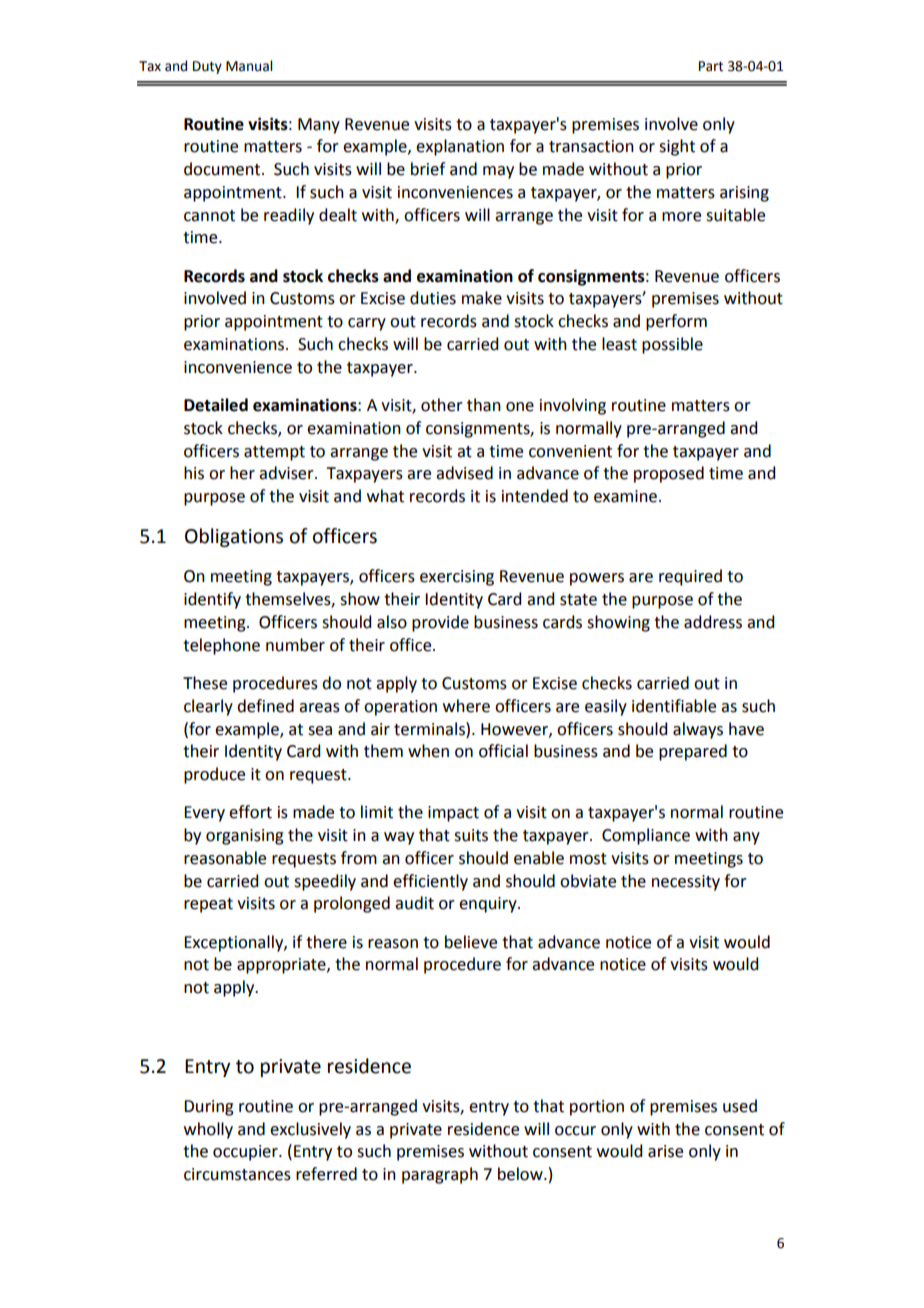 The height and width of the screenshot is (1308, 924). Describe the element at coordinates (464, 473) in the screenshot. I see `advised` at that location.
